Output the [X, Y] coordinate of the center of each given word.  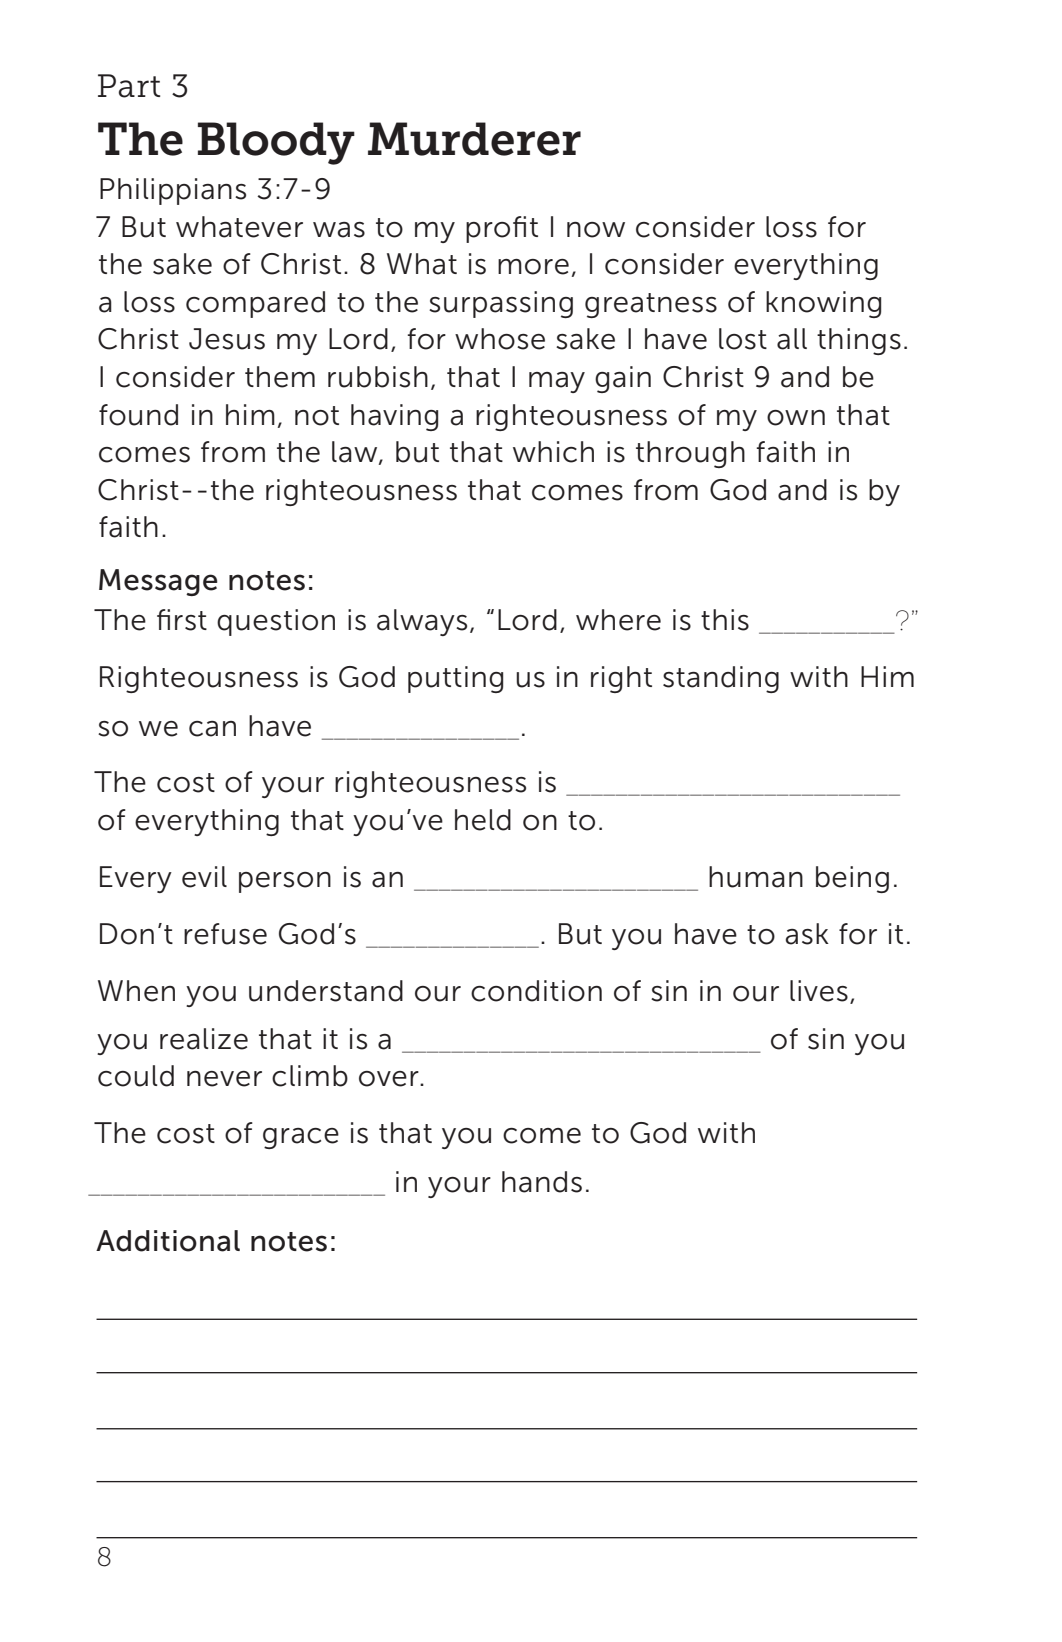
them [280, 377]
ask [807, 934]
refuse [225, 934]
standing [721, 679]
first [182, 620]
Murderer [474, 139]
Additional [168, 1241]
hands [542, 1182]
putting [455, 679]
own [796, 418]
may [557, 382]
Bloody [276, 143]
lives [819, 991]
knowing [823, 304]
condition [536, 991]
